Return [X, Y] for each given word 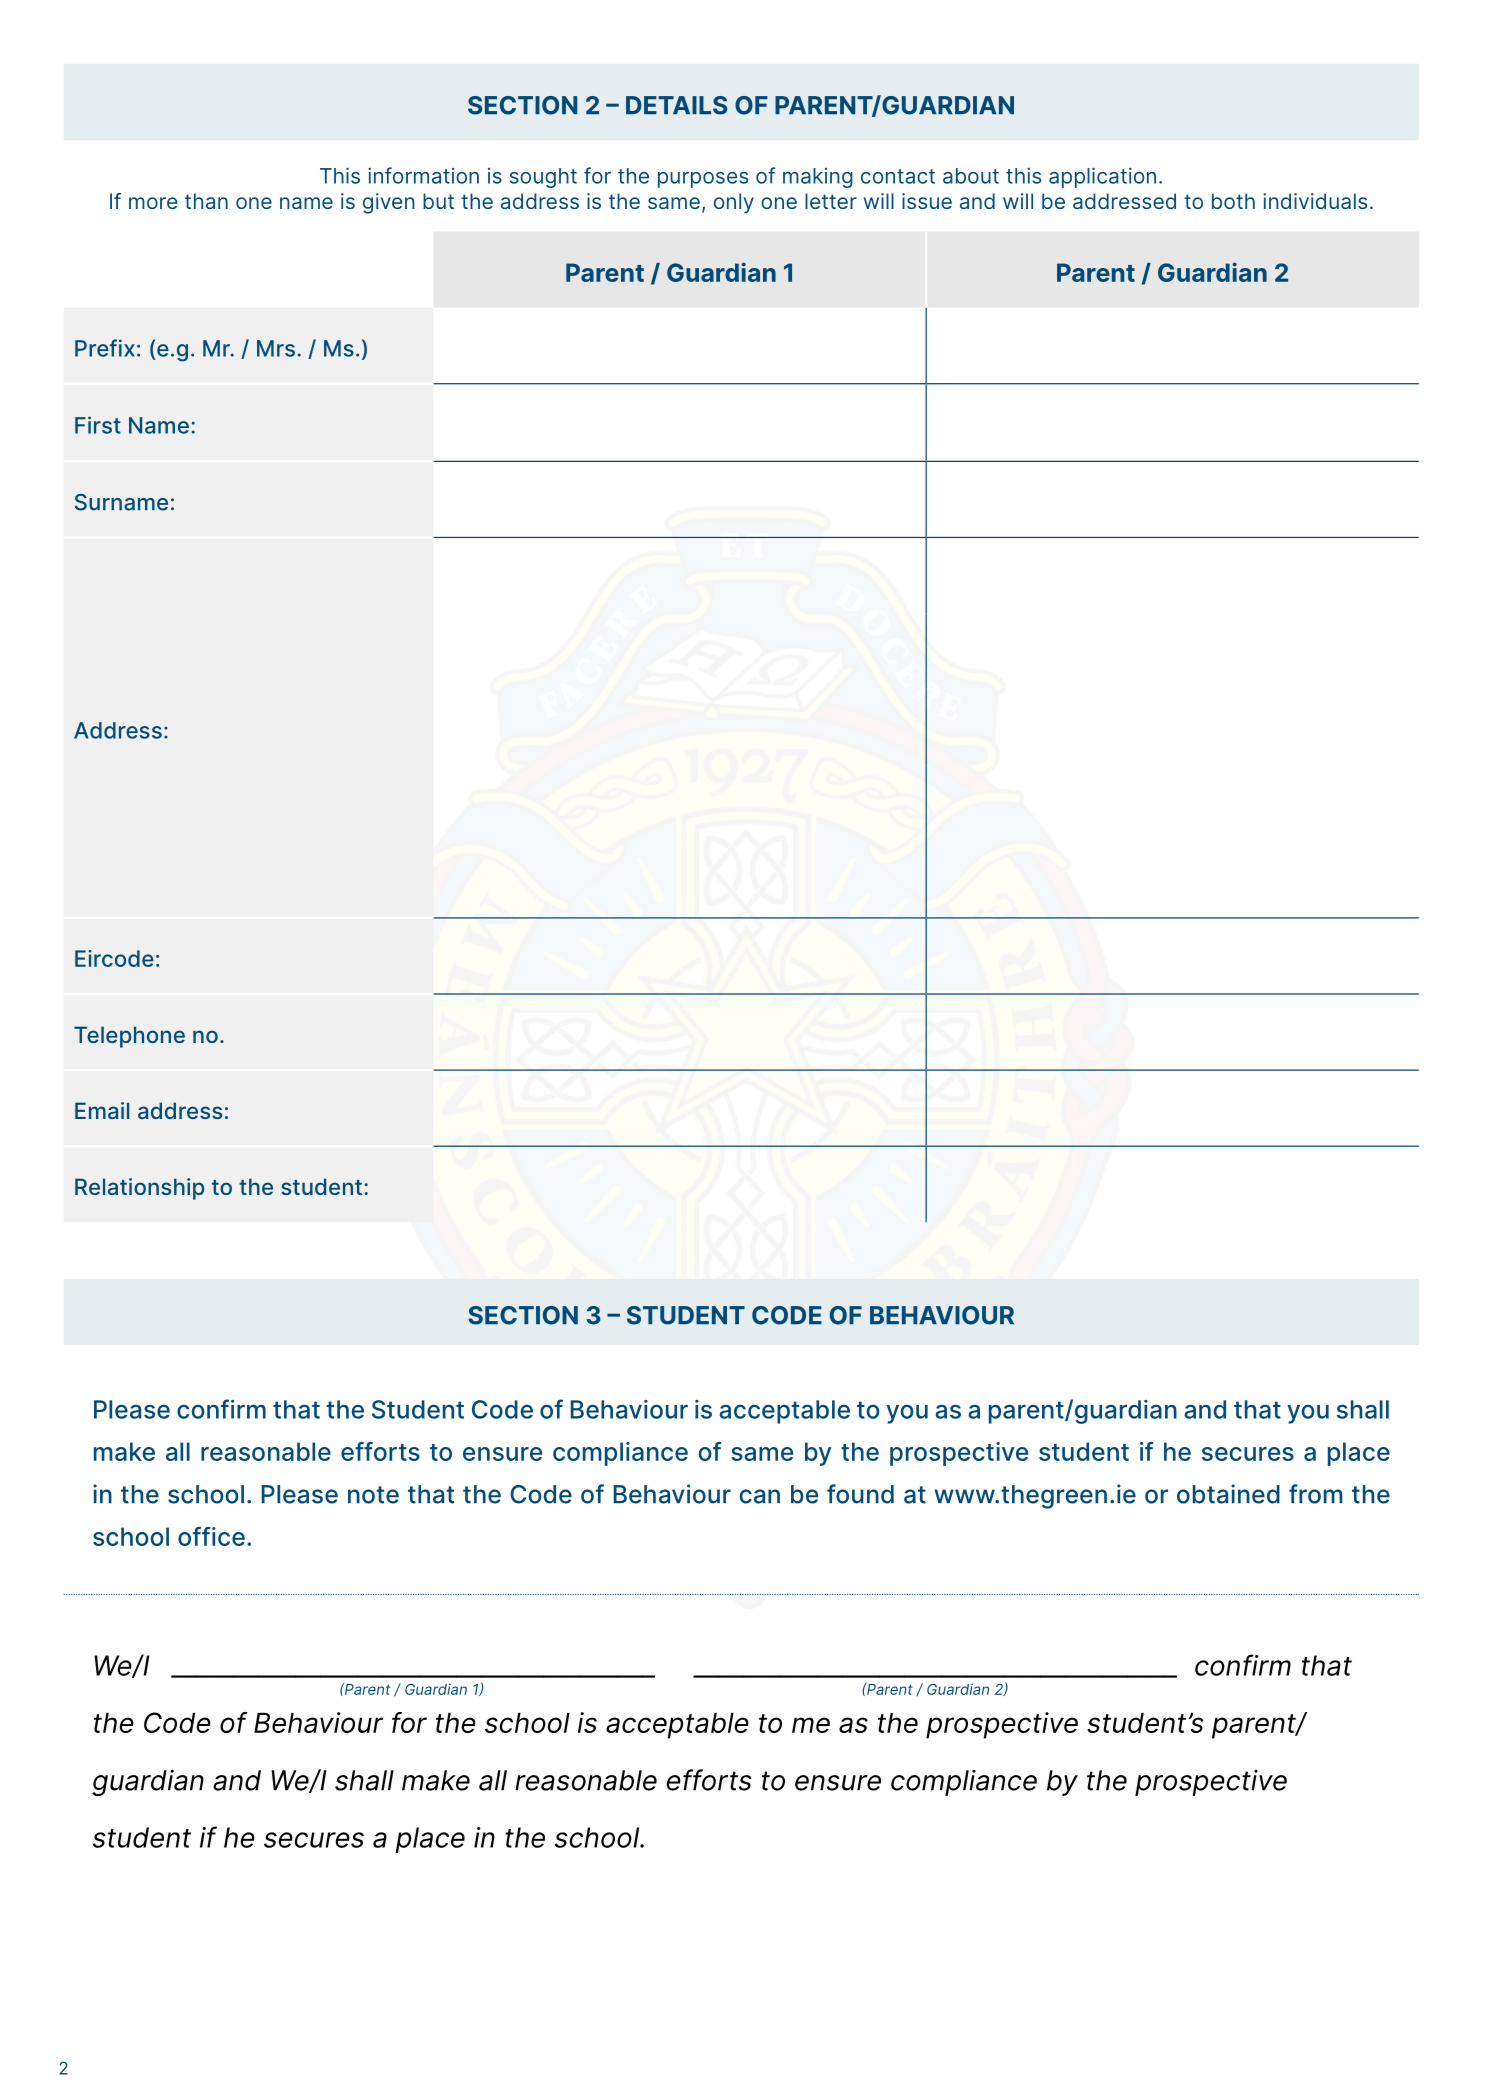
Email [102, 1110]
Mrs [276, 348]
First [98, 425]
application [1102, 177]
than [206, 201]
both [1233, 201]
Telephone [129, 1037]
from [1316, 1494]
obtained [1228, 1494]
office [211, 1536]
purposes [703, 180]
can [759, 1496]
